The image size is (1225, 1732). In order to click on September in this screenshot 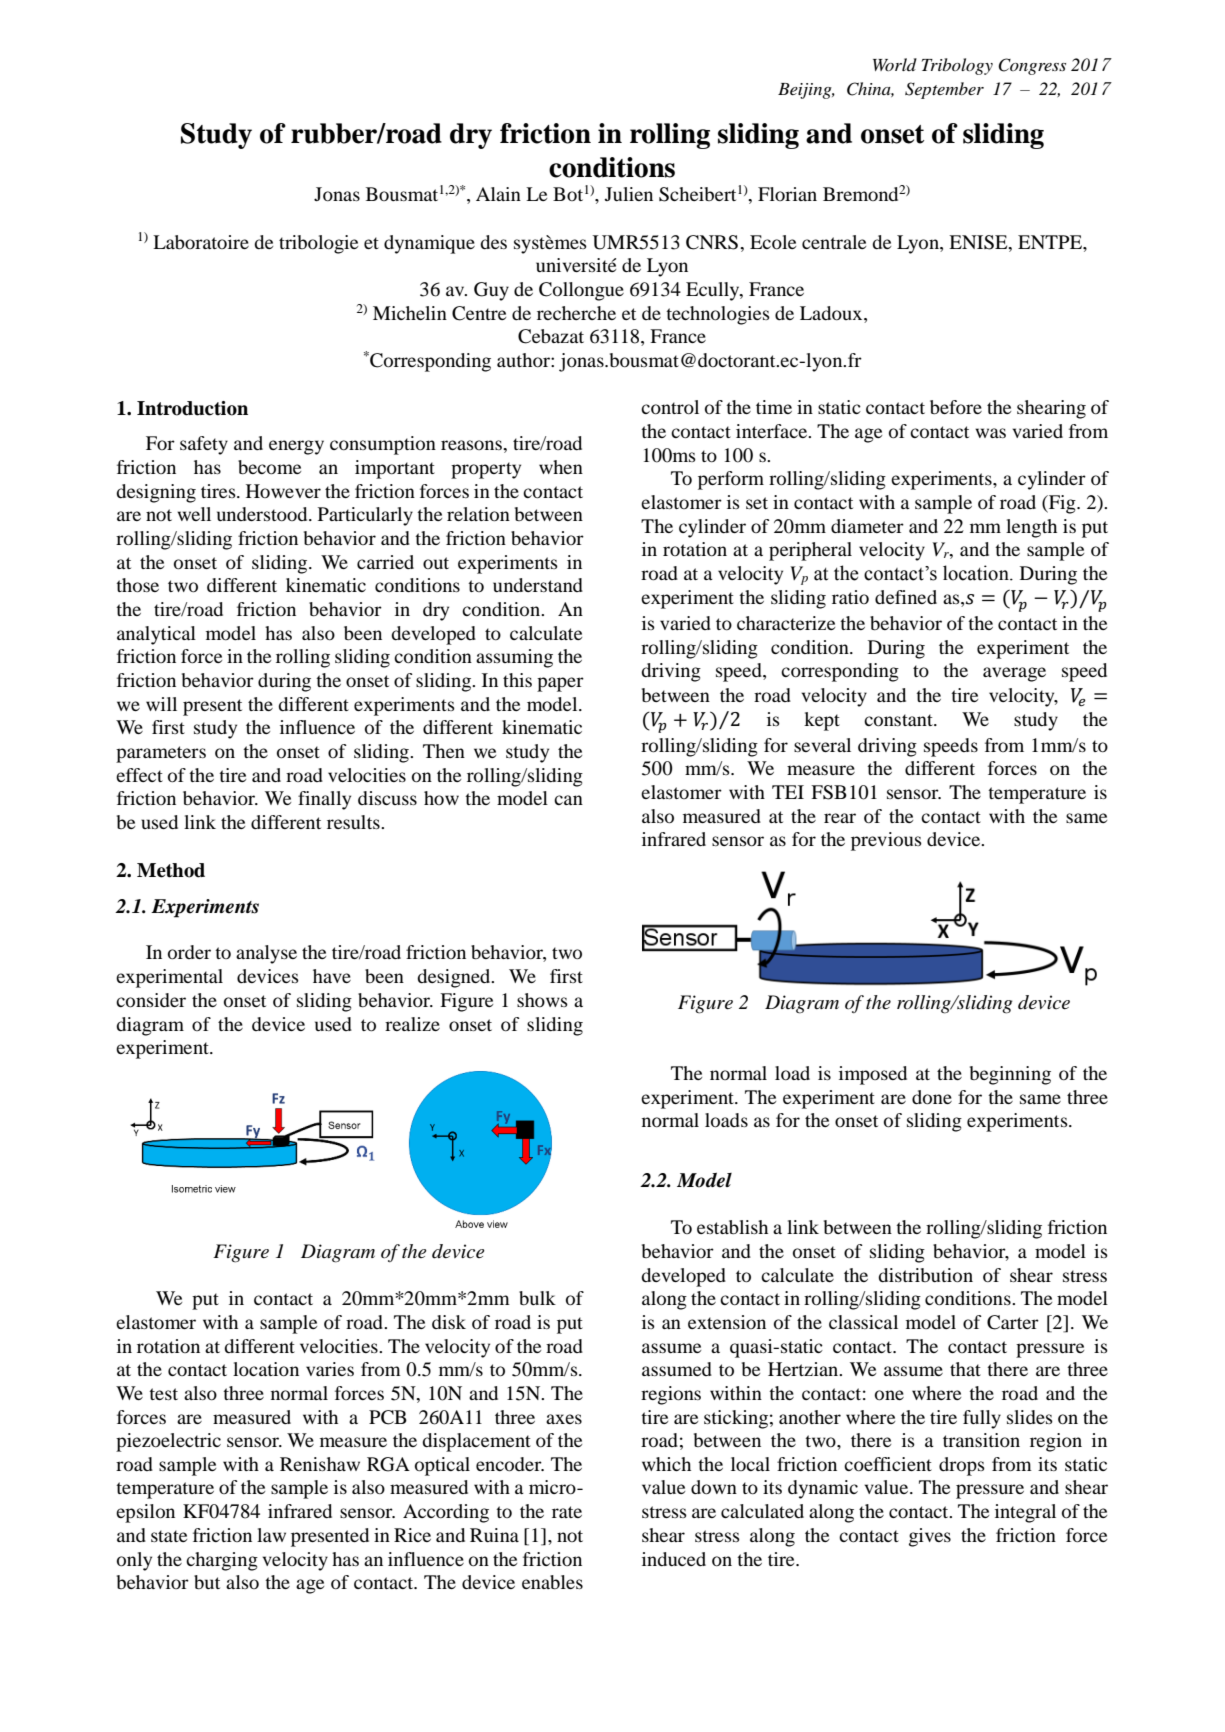, I will do `click(944, 90)`.
